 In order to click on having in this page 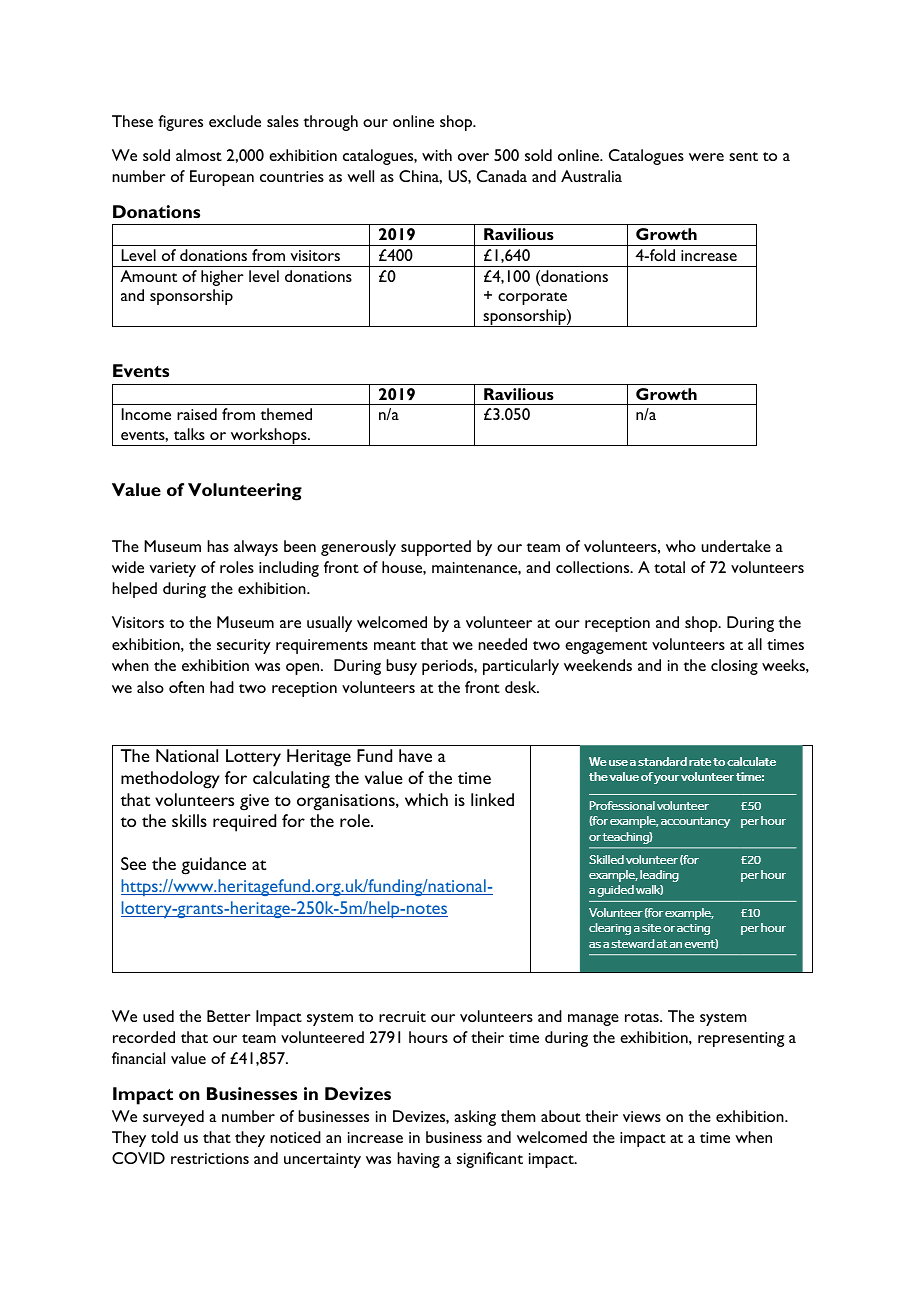, I will do `click(418, 1160)`.
